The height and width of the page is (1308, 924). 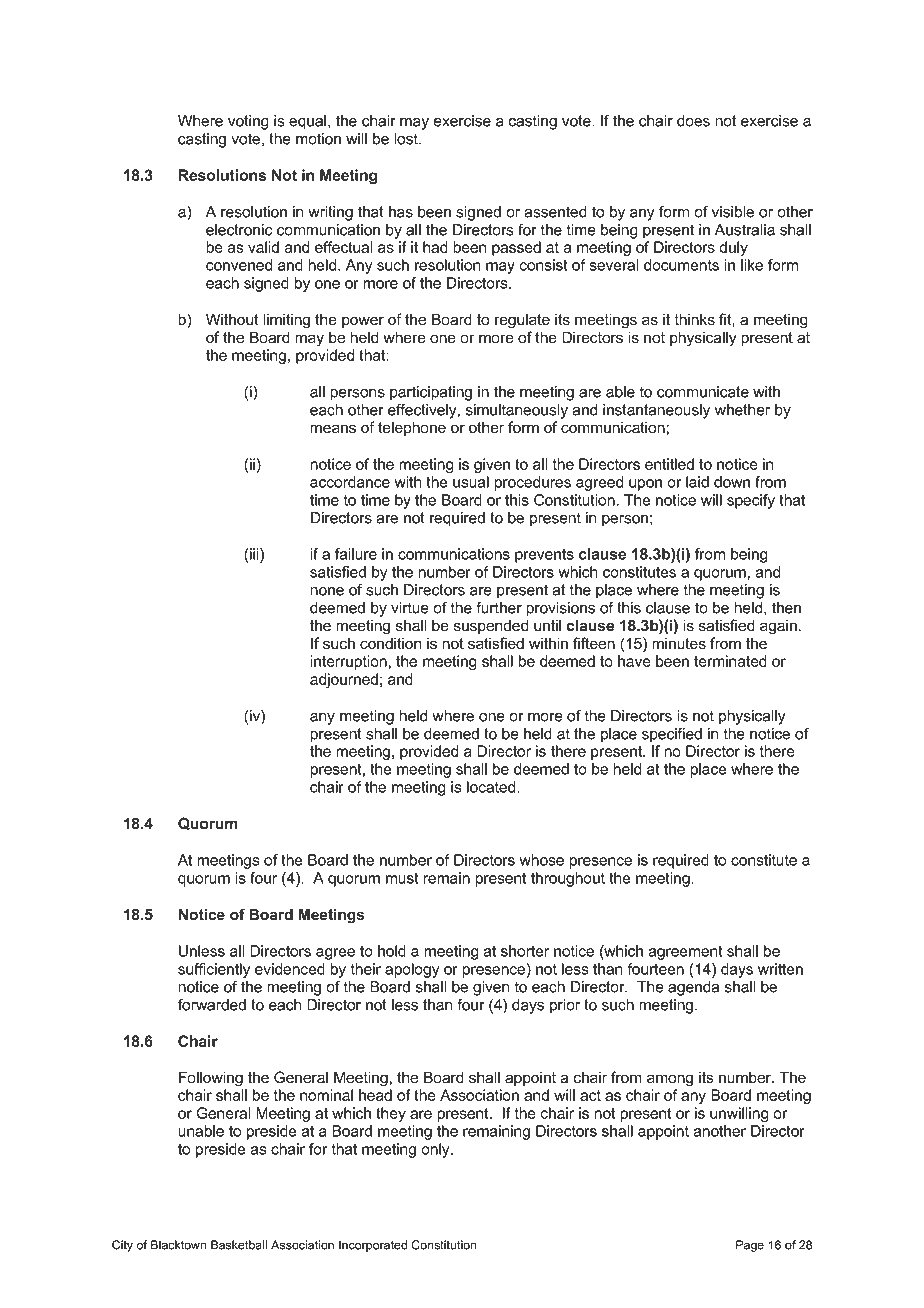 I want to click on has, so click(x=401, y=212).
